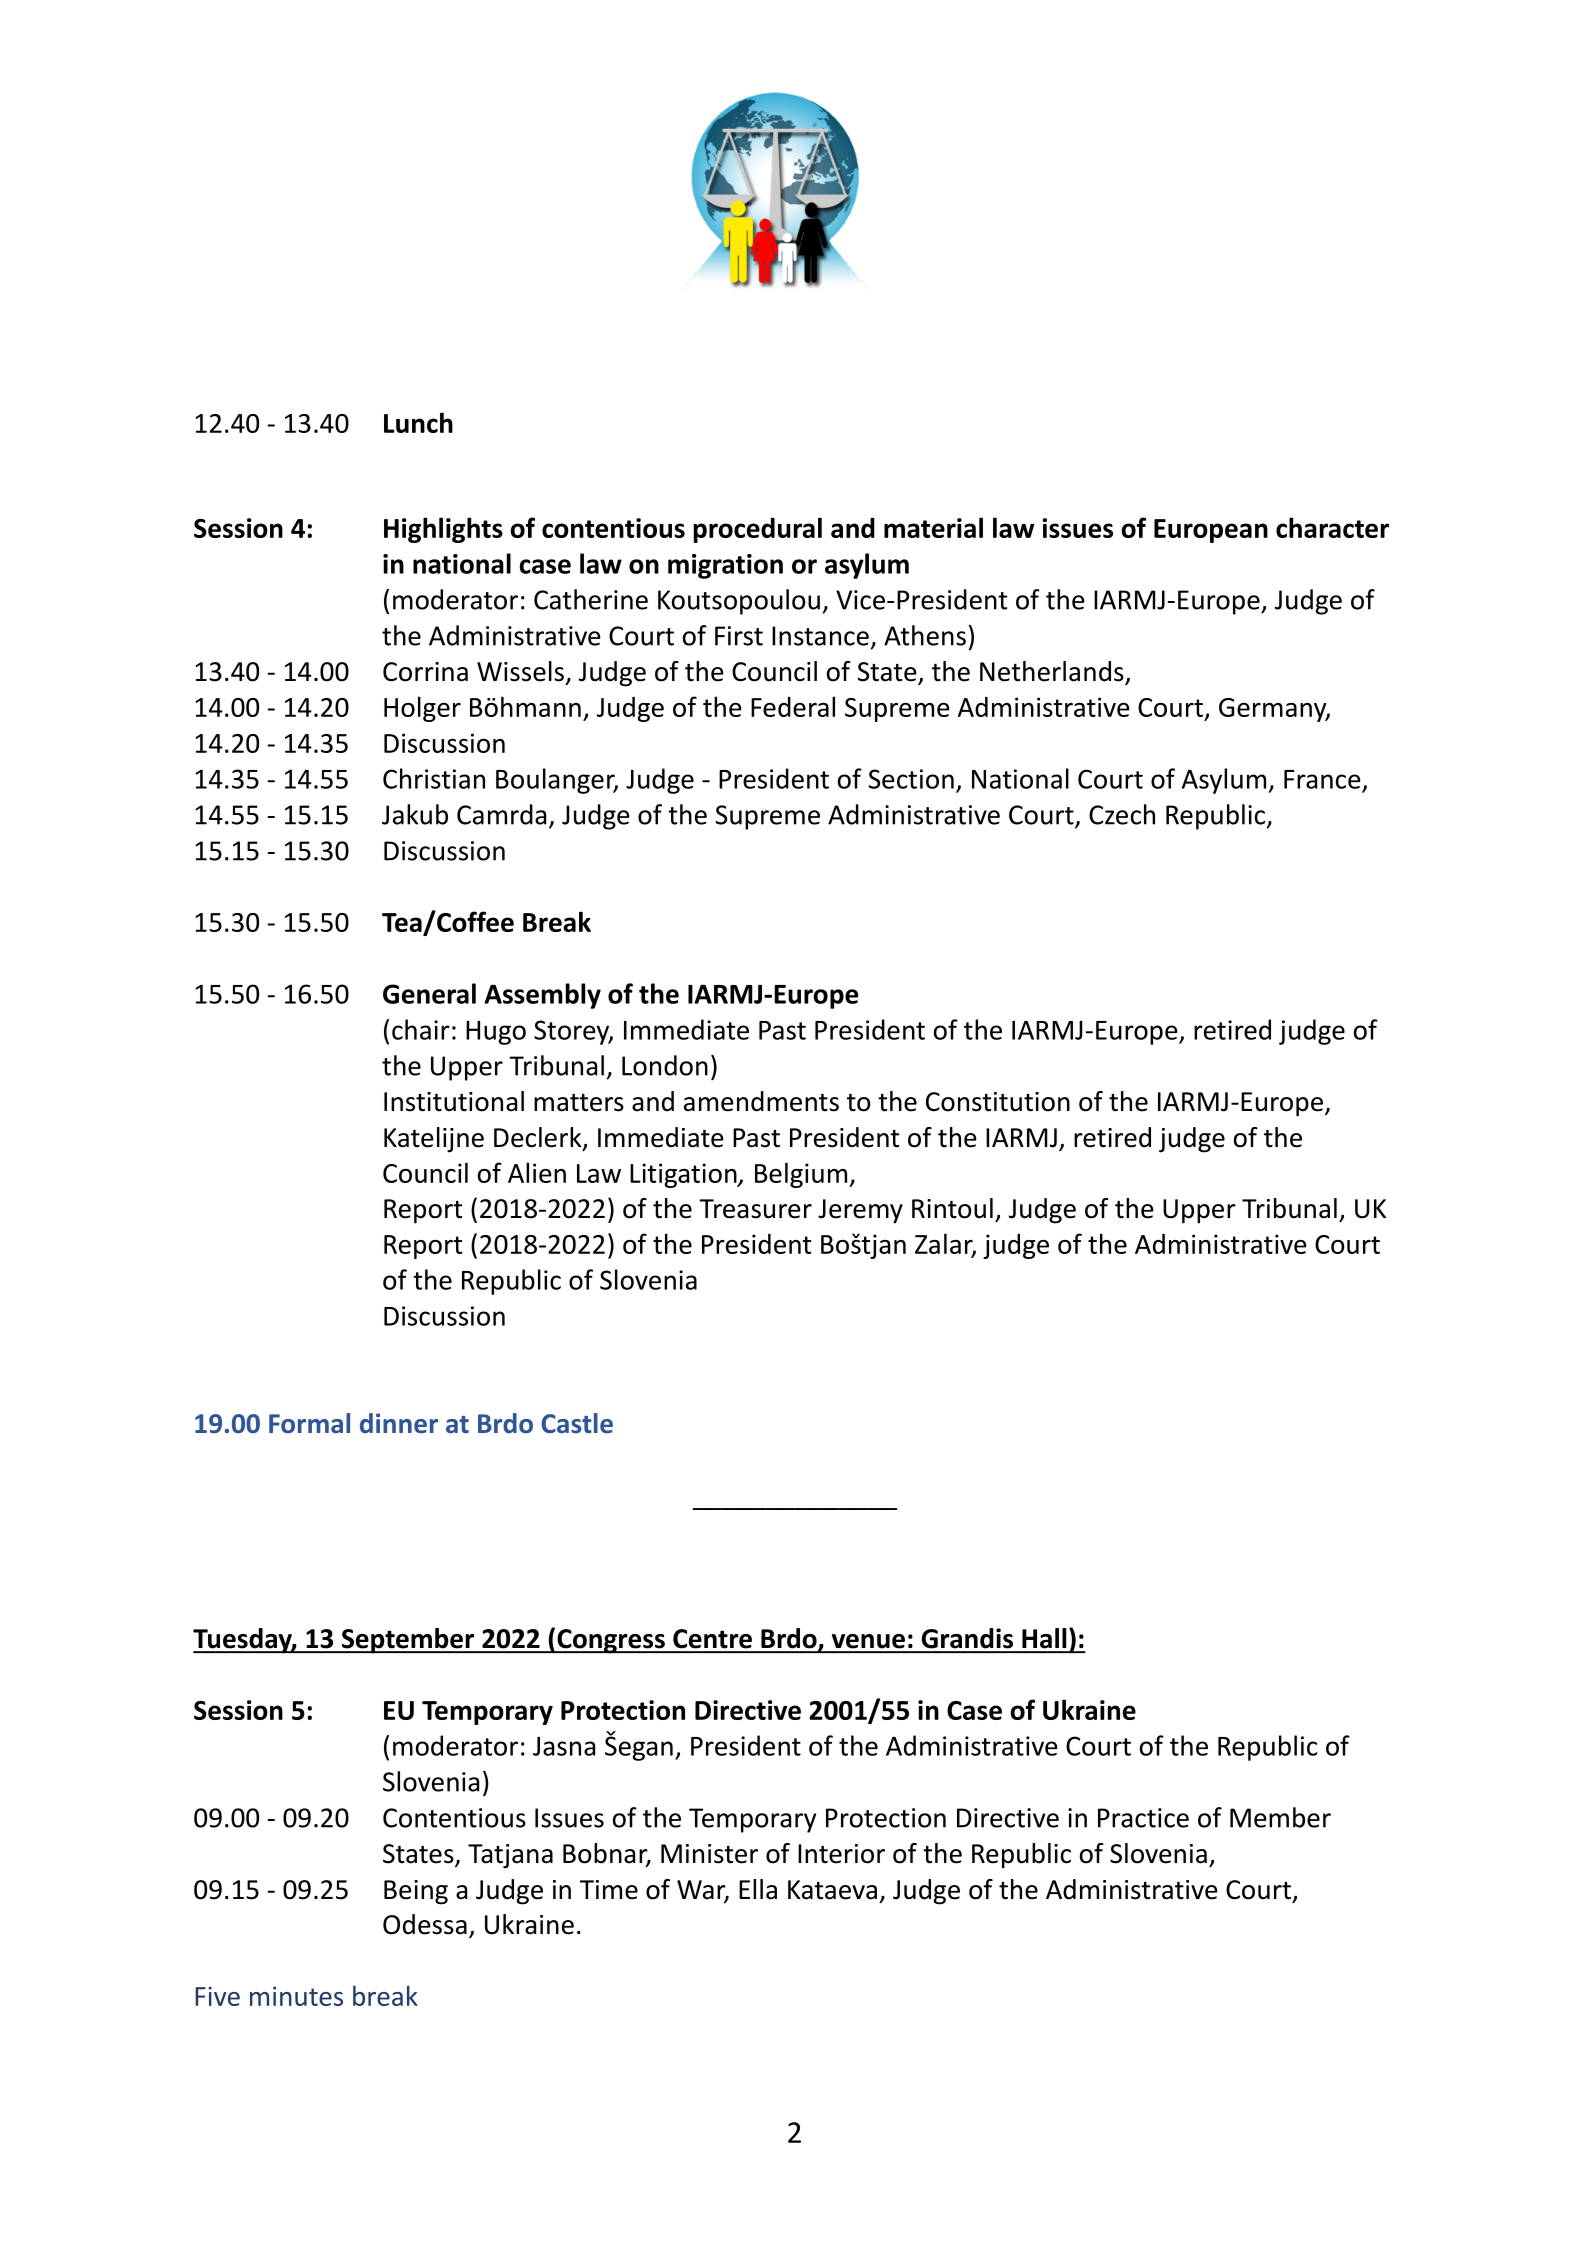 The image size is (1587, 2245). Describe the element at coordinates (758, 1889) in the screenshot. I see `Ella` at that location.
